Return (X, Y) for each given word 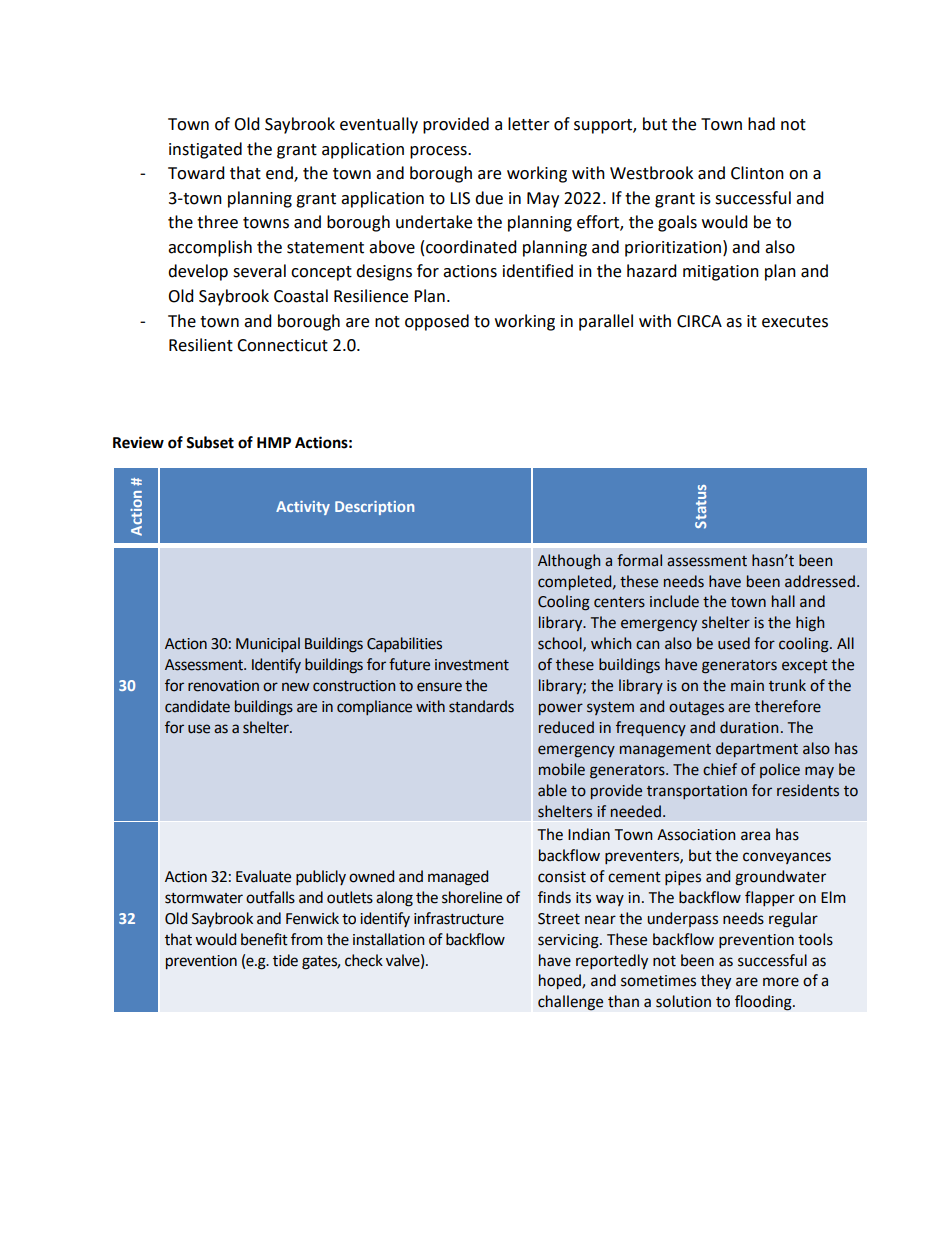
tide (285, 960)
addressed (820, 581)
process (439, 152)
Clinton (757, 173)
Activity (303, 508)
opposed (437, 322)
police (780, 770)
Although (569, 562)
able (552, 790)
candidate (197, 706)
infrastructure (459, 918)
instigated (205, 150)
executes (795, 322)
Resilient (201, 345)
